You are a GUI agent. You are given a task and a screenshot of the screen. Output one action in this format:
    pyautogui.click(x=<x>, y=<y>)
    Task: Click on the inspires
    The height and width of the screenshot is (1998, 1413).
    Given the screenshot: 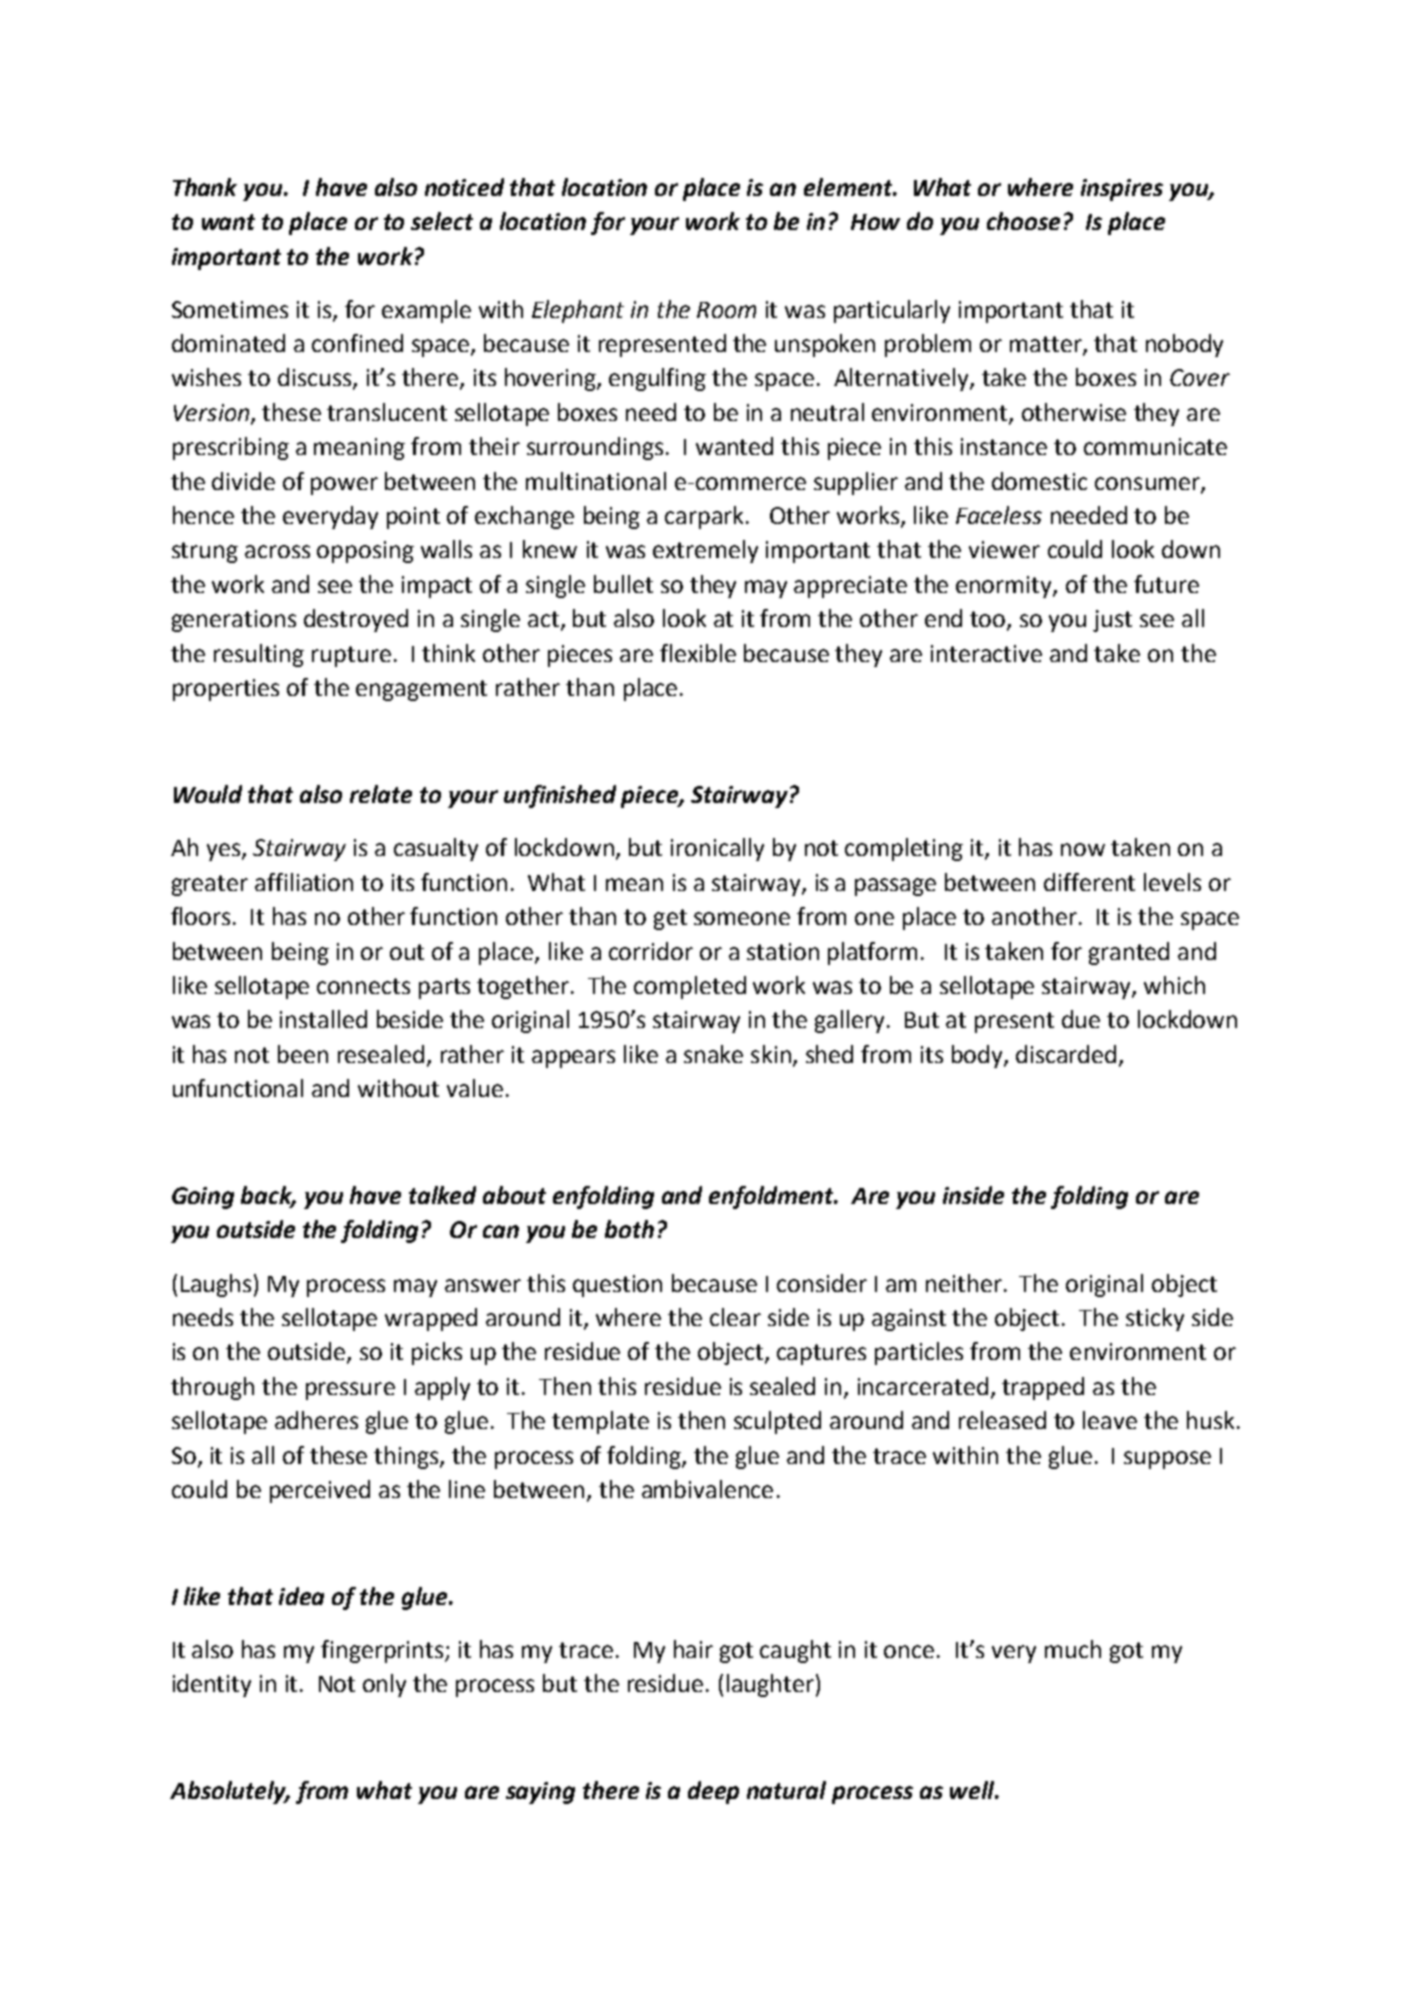 What is the action you would take?
    pyautogui.click(x=1122, y=190)
